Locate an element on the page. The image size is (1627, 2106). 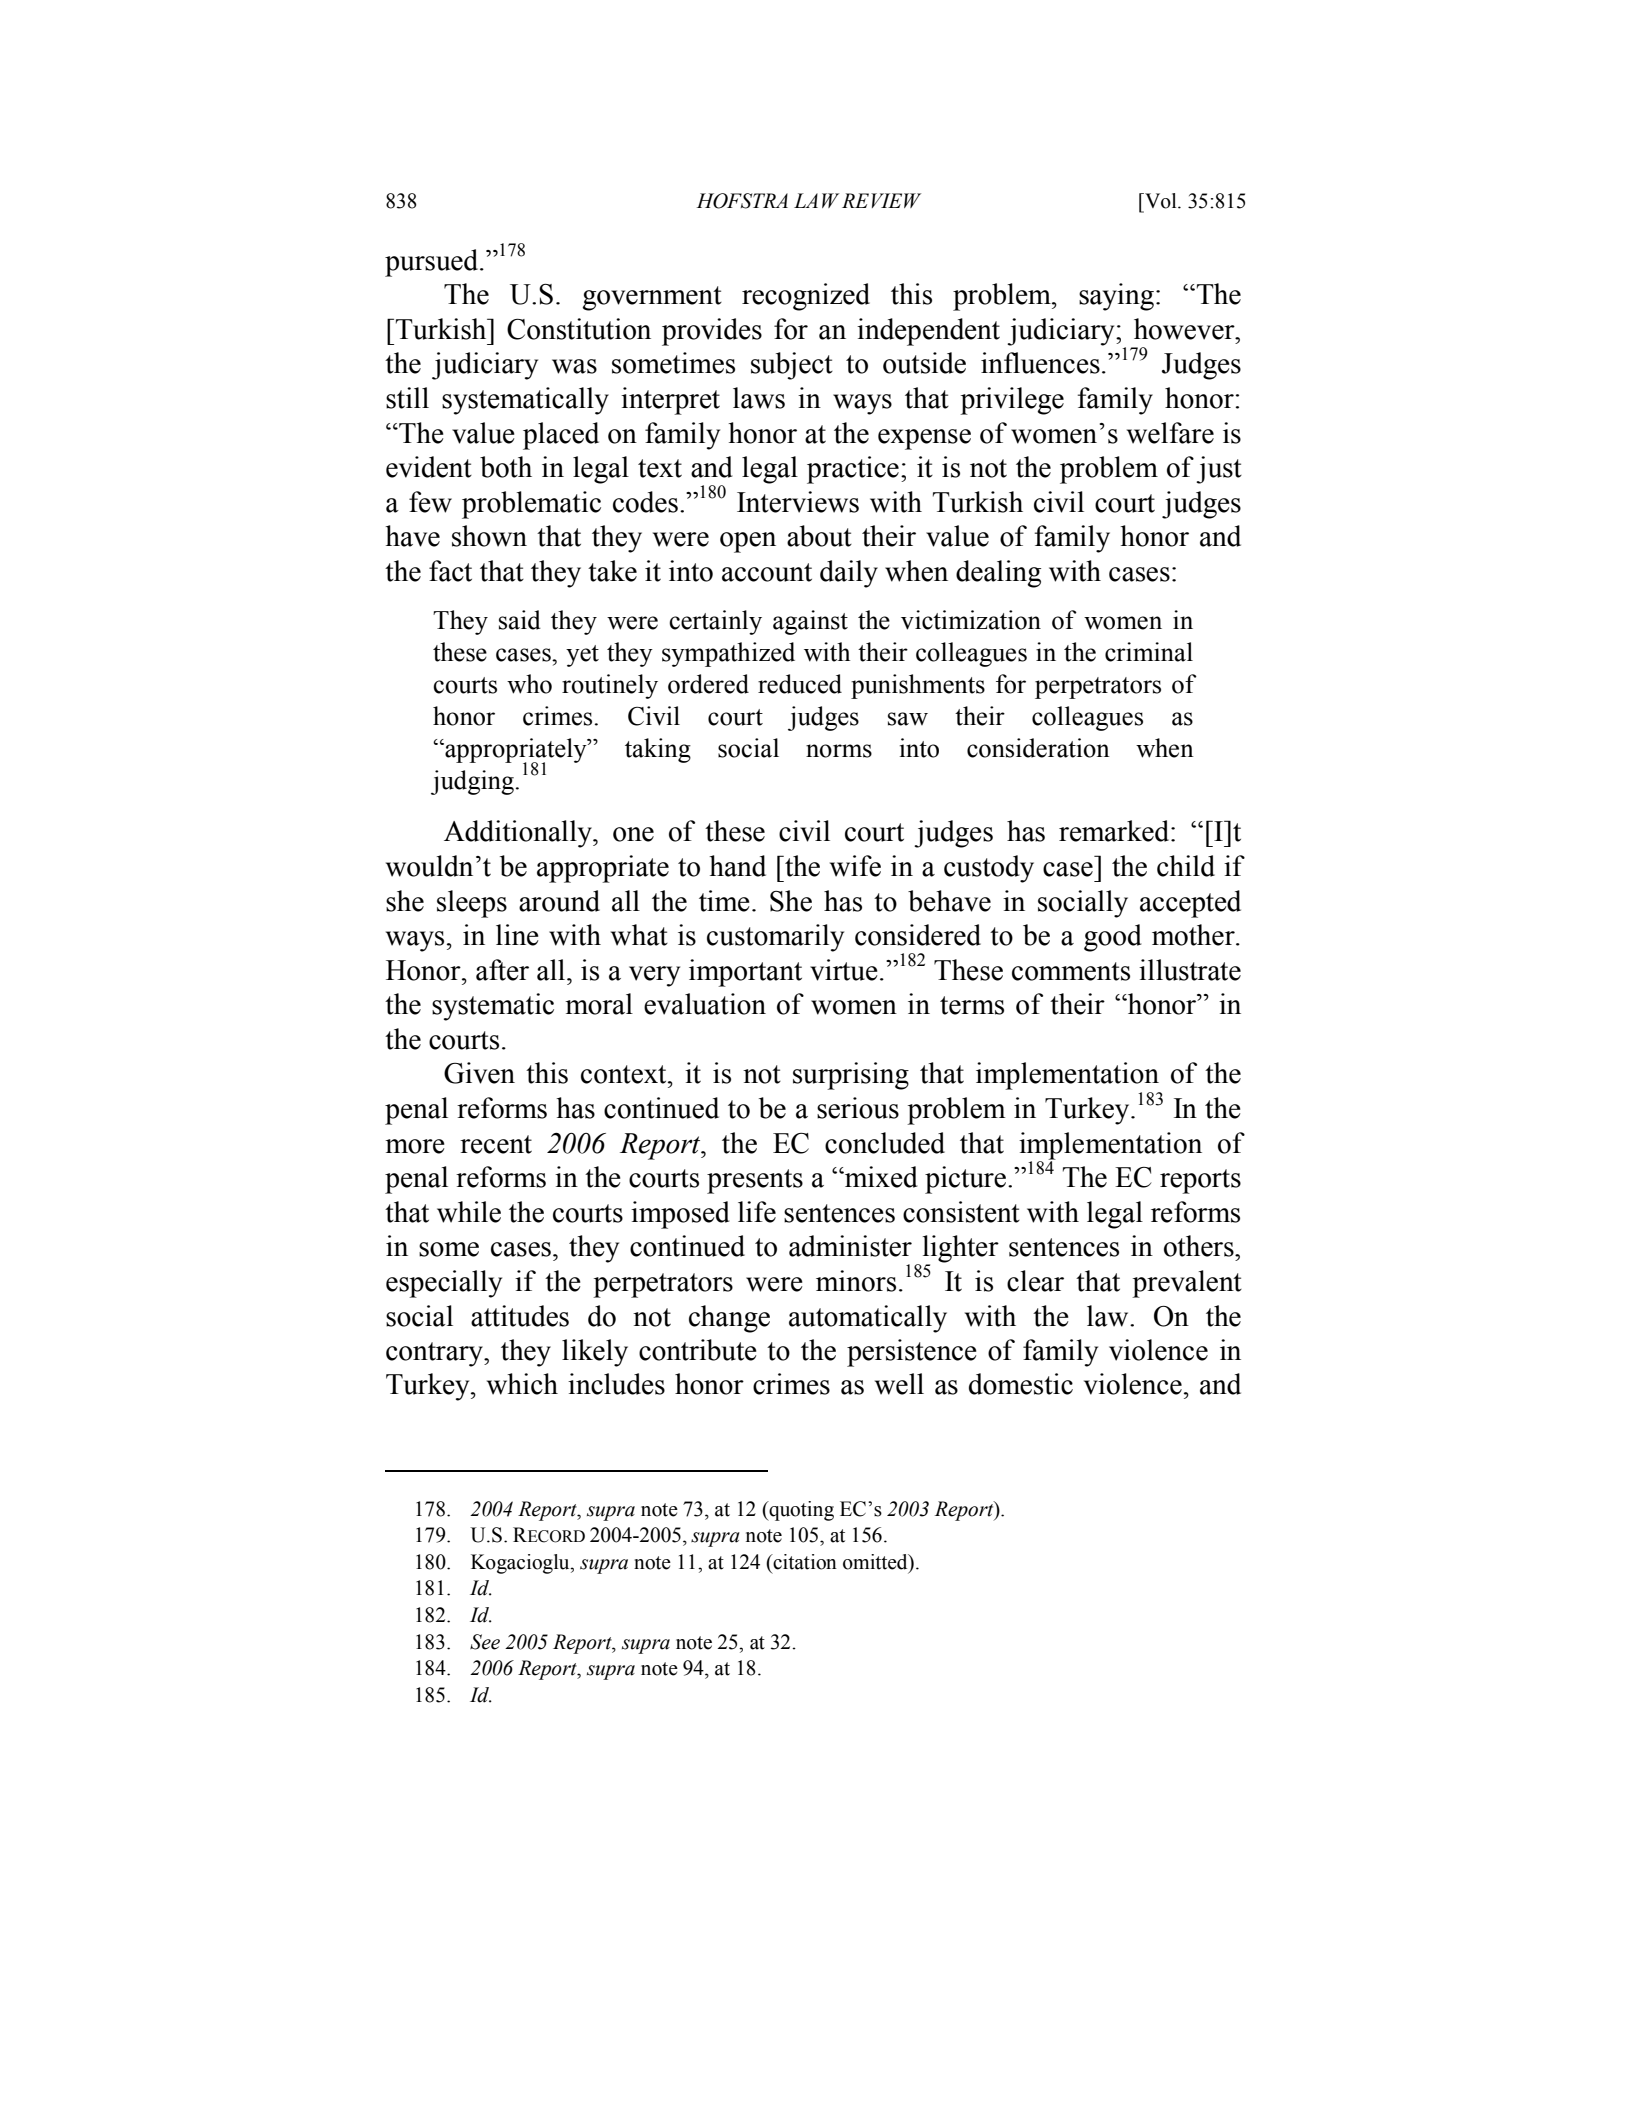
others is located at coordinates (1200, 1246).
